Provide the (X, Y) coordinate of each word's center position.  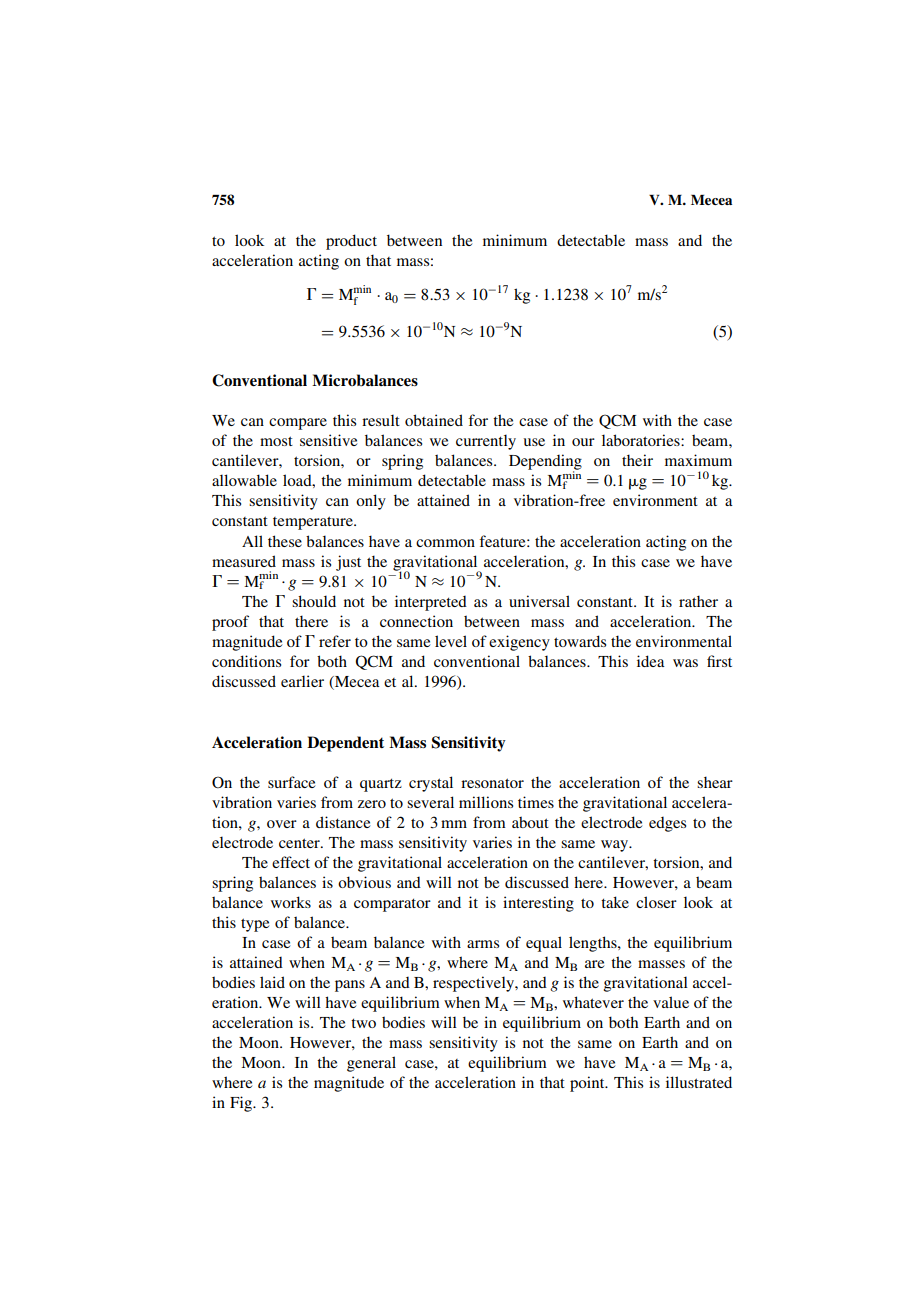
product (351, 242)
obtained (434, 420)
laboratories (642, 440)
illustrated (699, 1082)
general (371, 1064)
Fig (242, 1104)
